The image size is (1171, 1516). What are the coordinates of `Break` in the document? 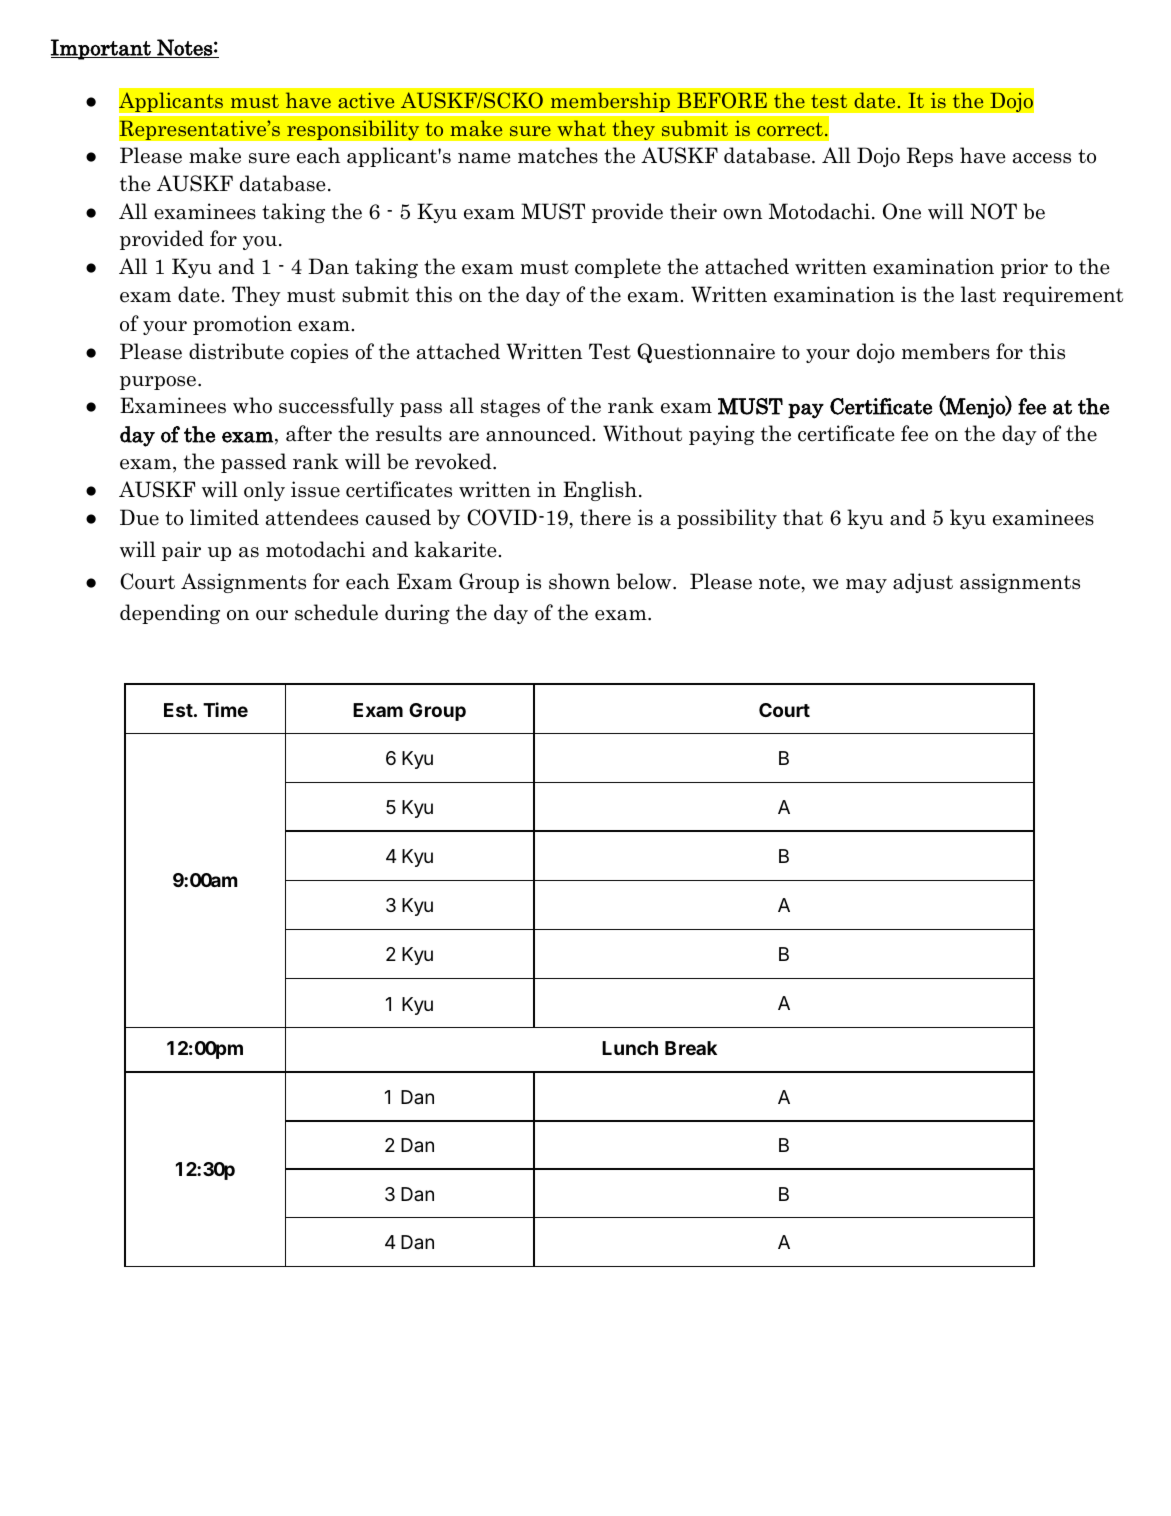 It's located at (691, 1048).
